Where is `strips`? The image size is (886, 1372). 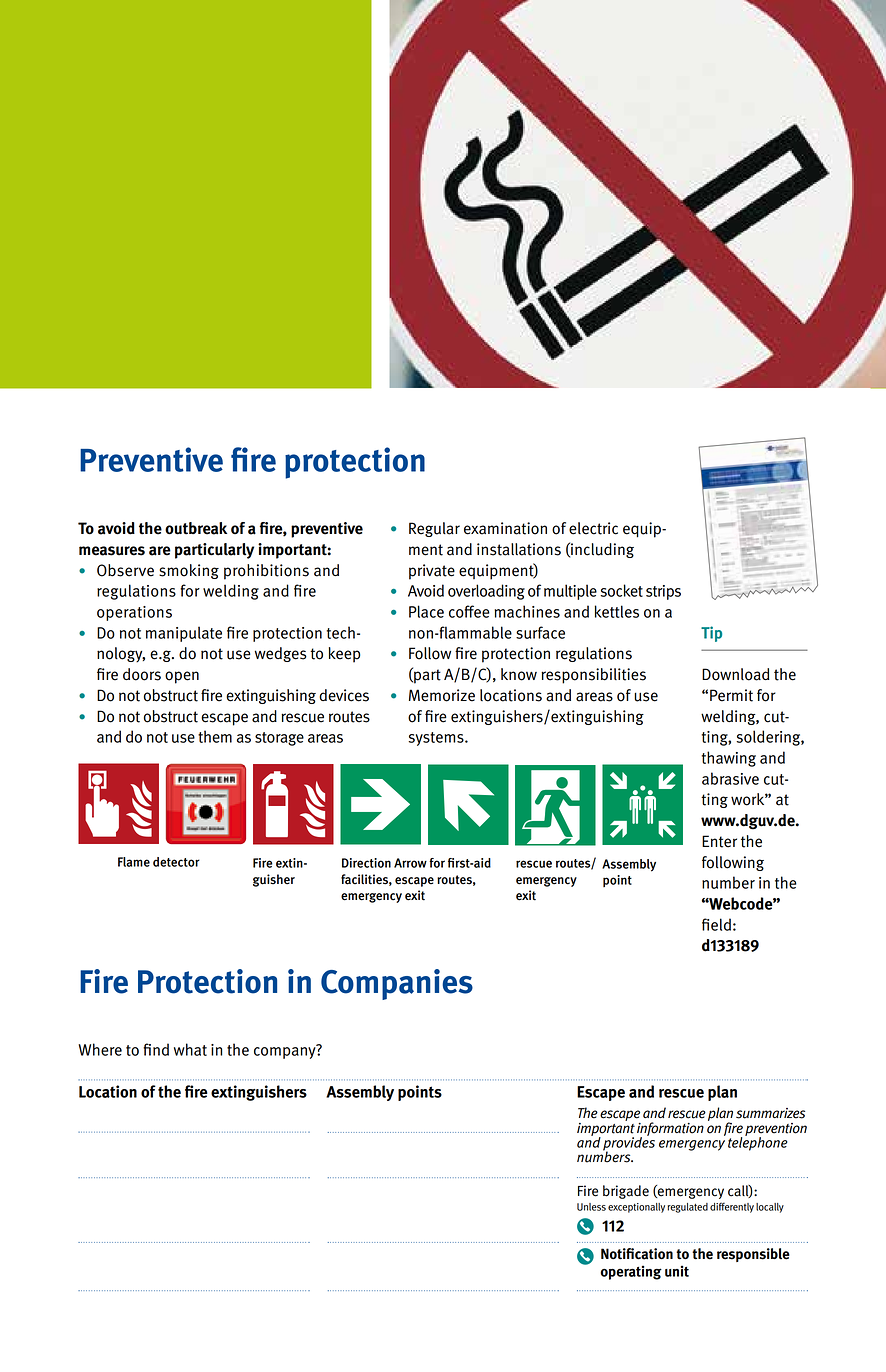
strips is located at coordinates (663, 592).
